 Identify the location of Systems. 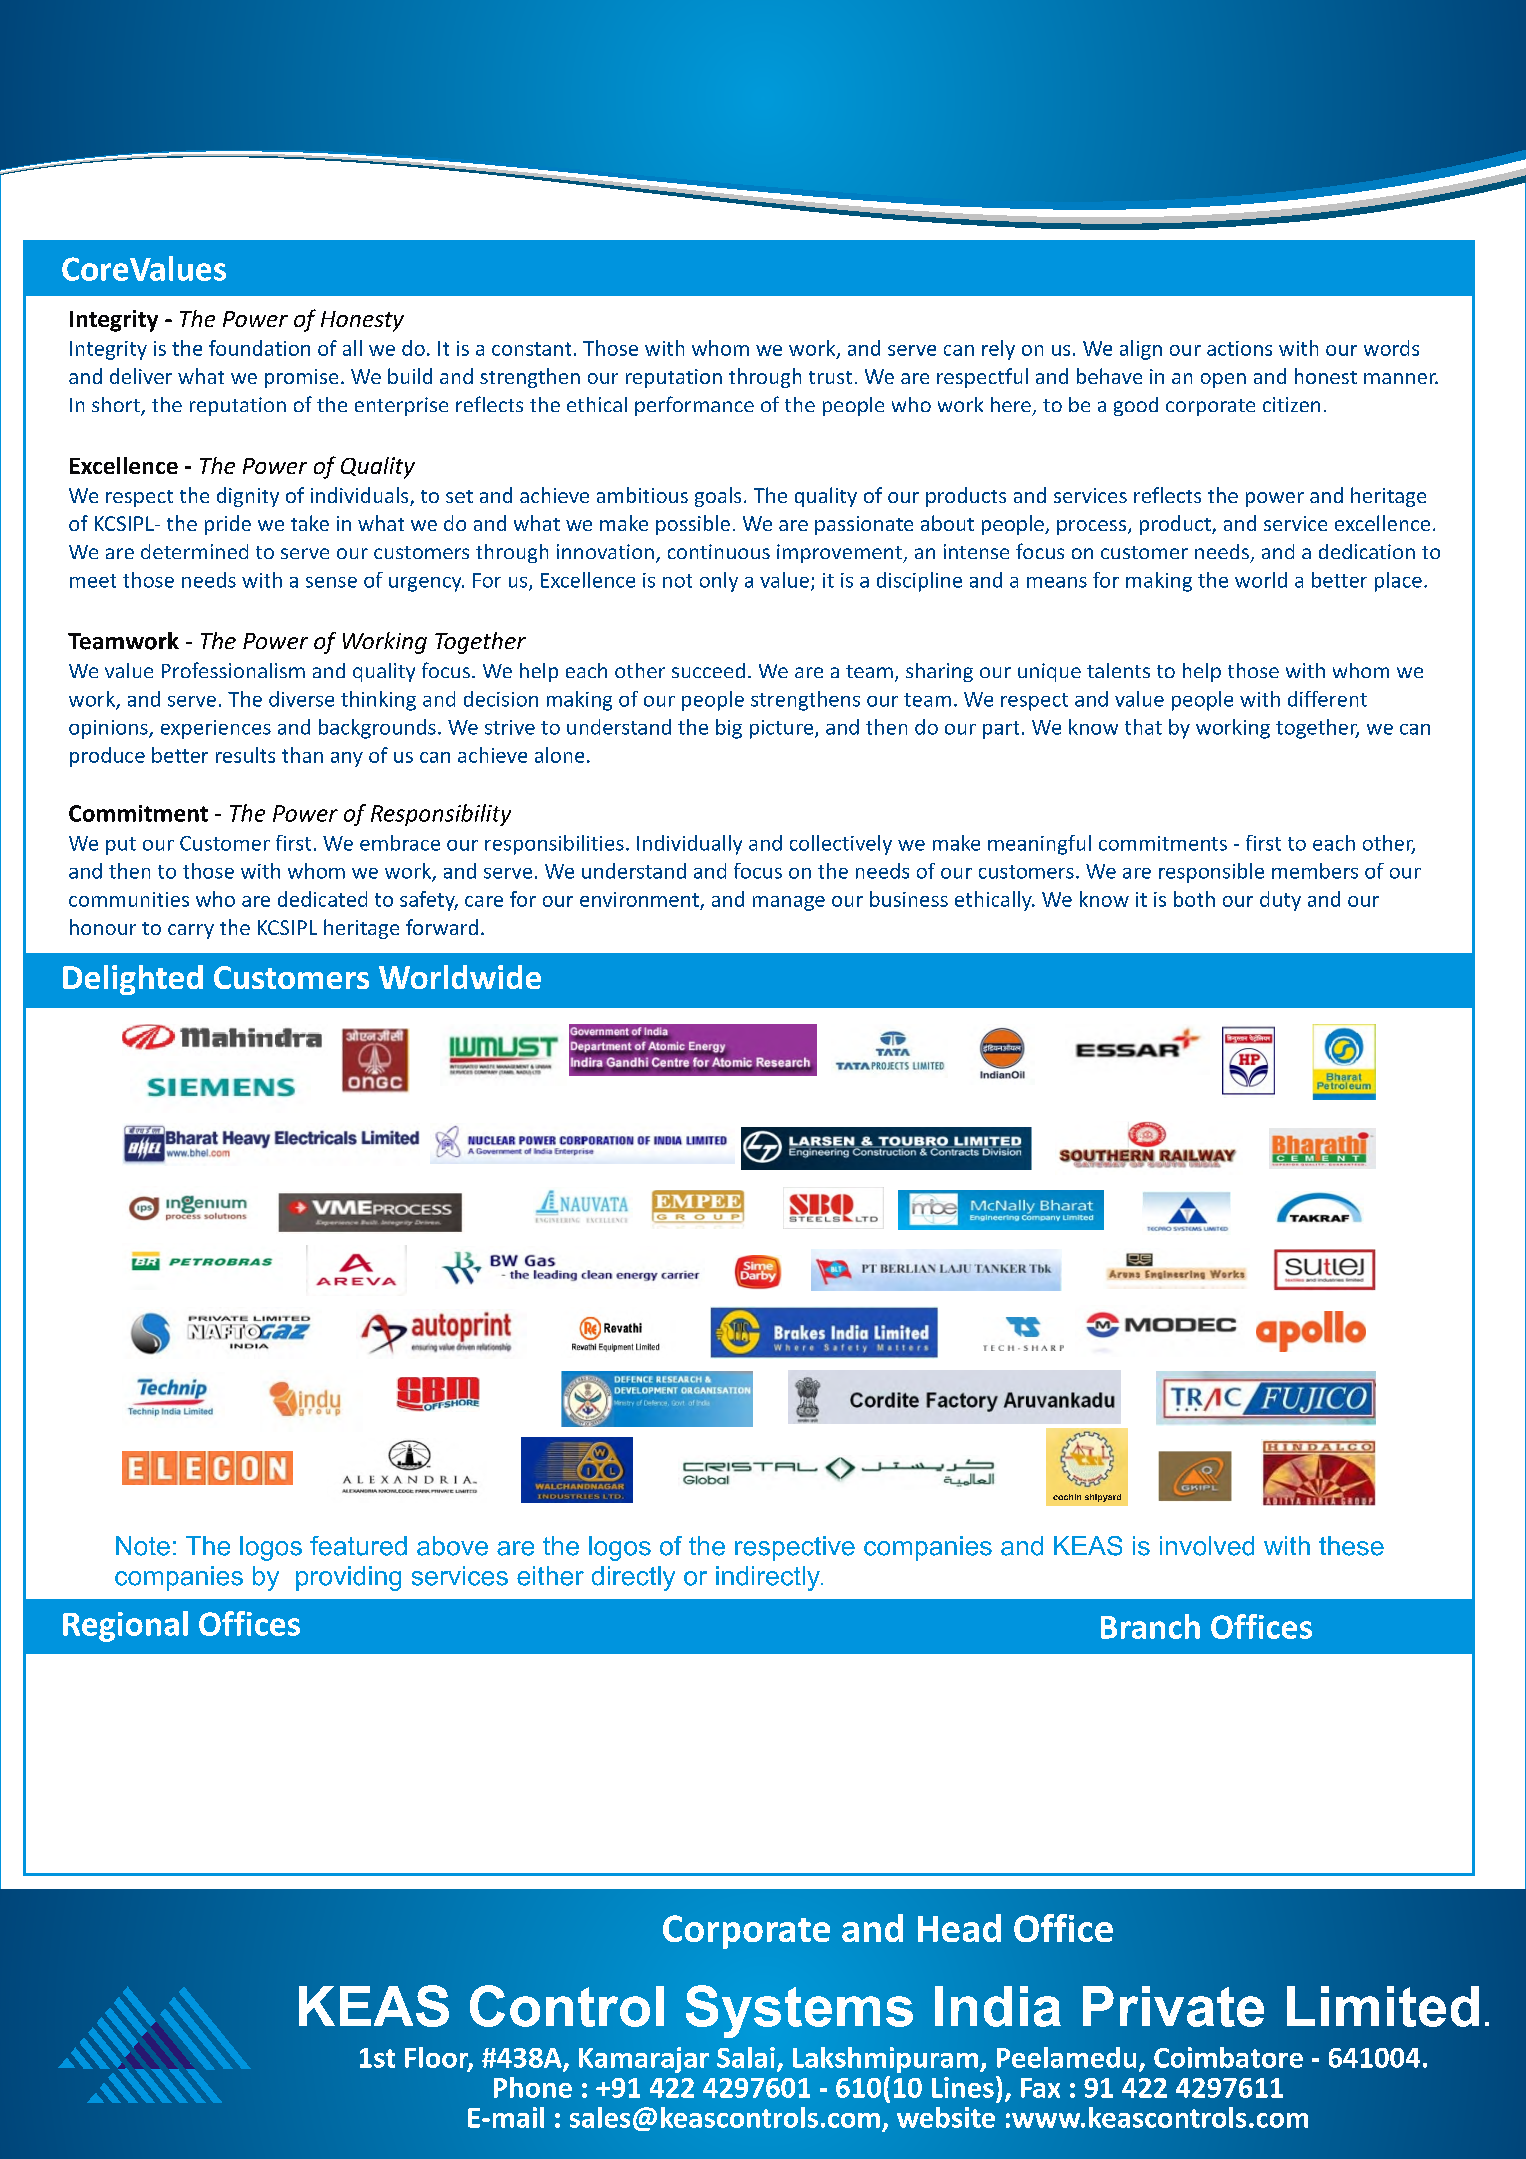
(799, 2011).
